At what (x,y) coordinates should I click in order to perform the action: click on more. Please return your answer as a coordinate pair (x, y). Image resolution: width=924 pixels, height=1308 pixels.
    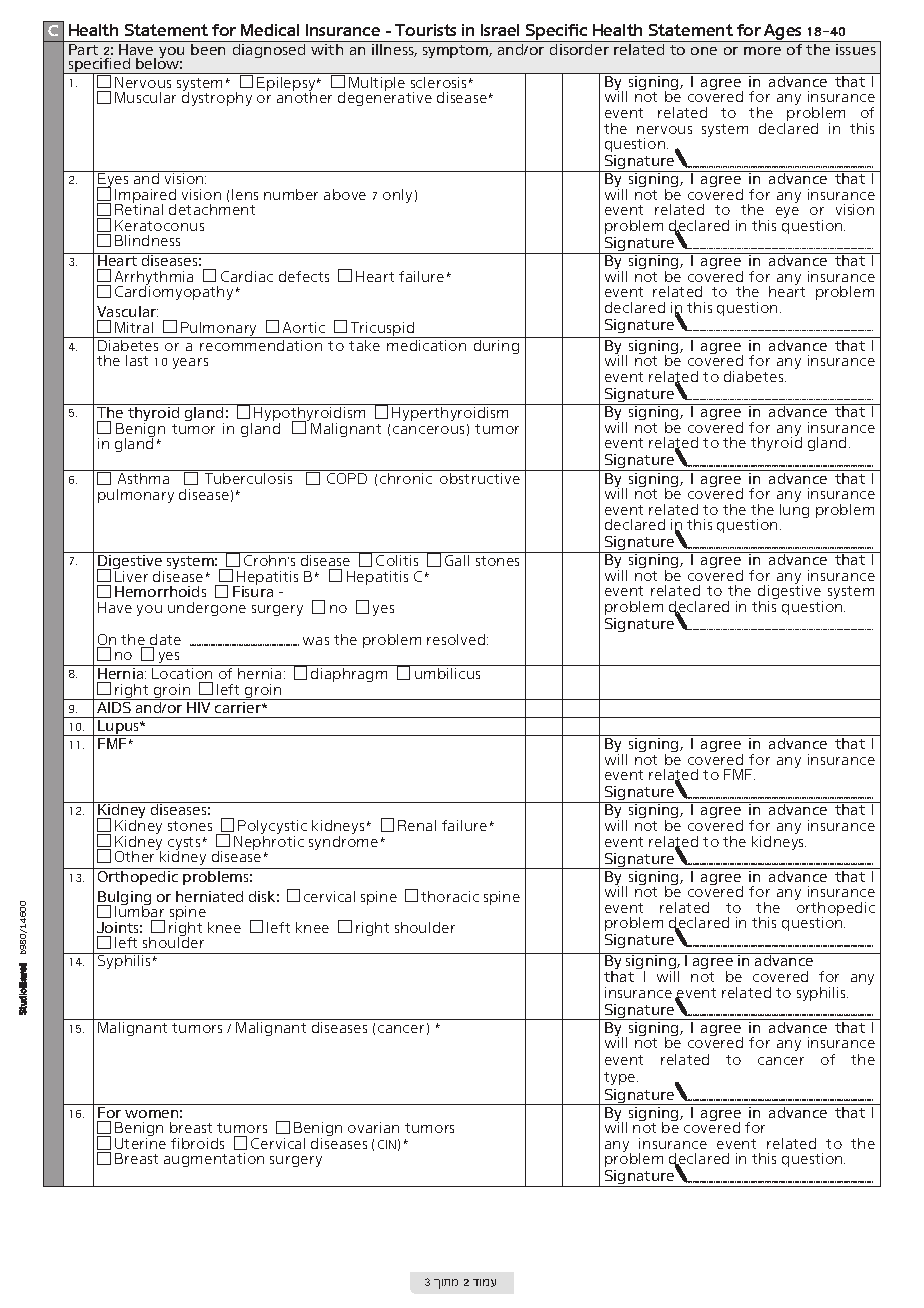
    Looking at the image, I should click on (762, 51).
